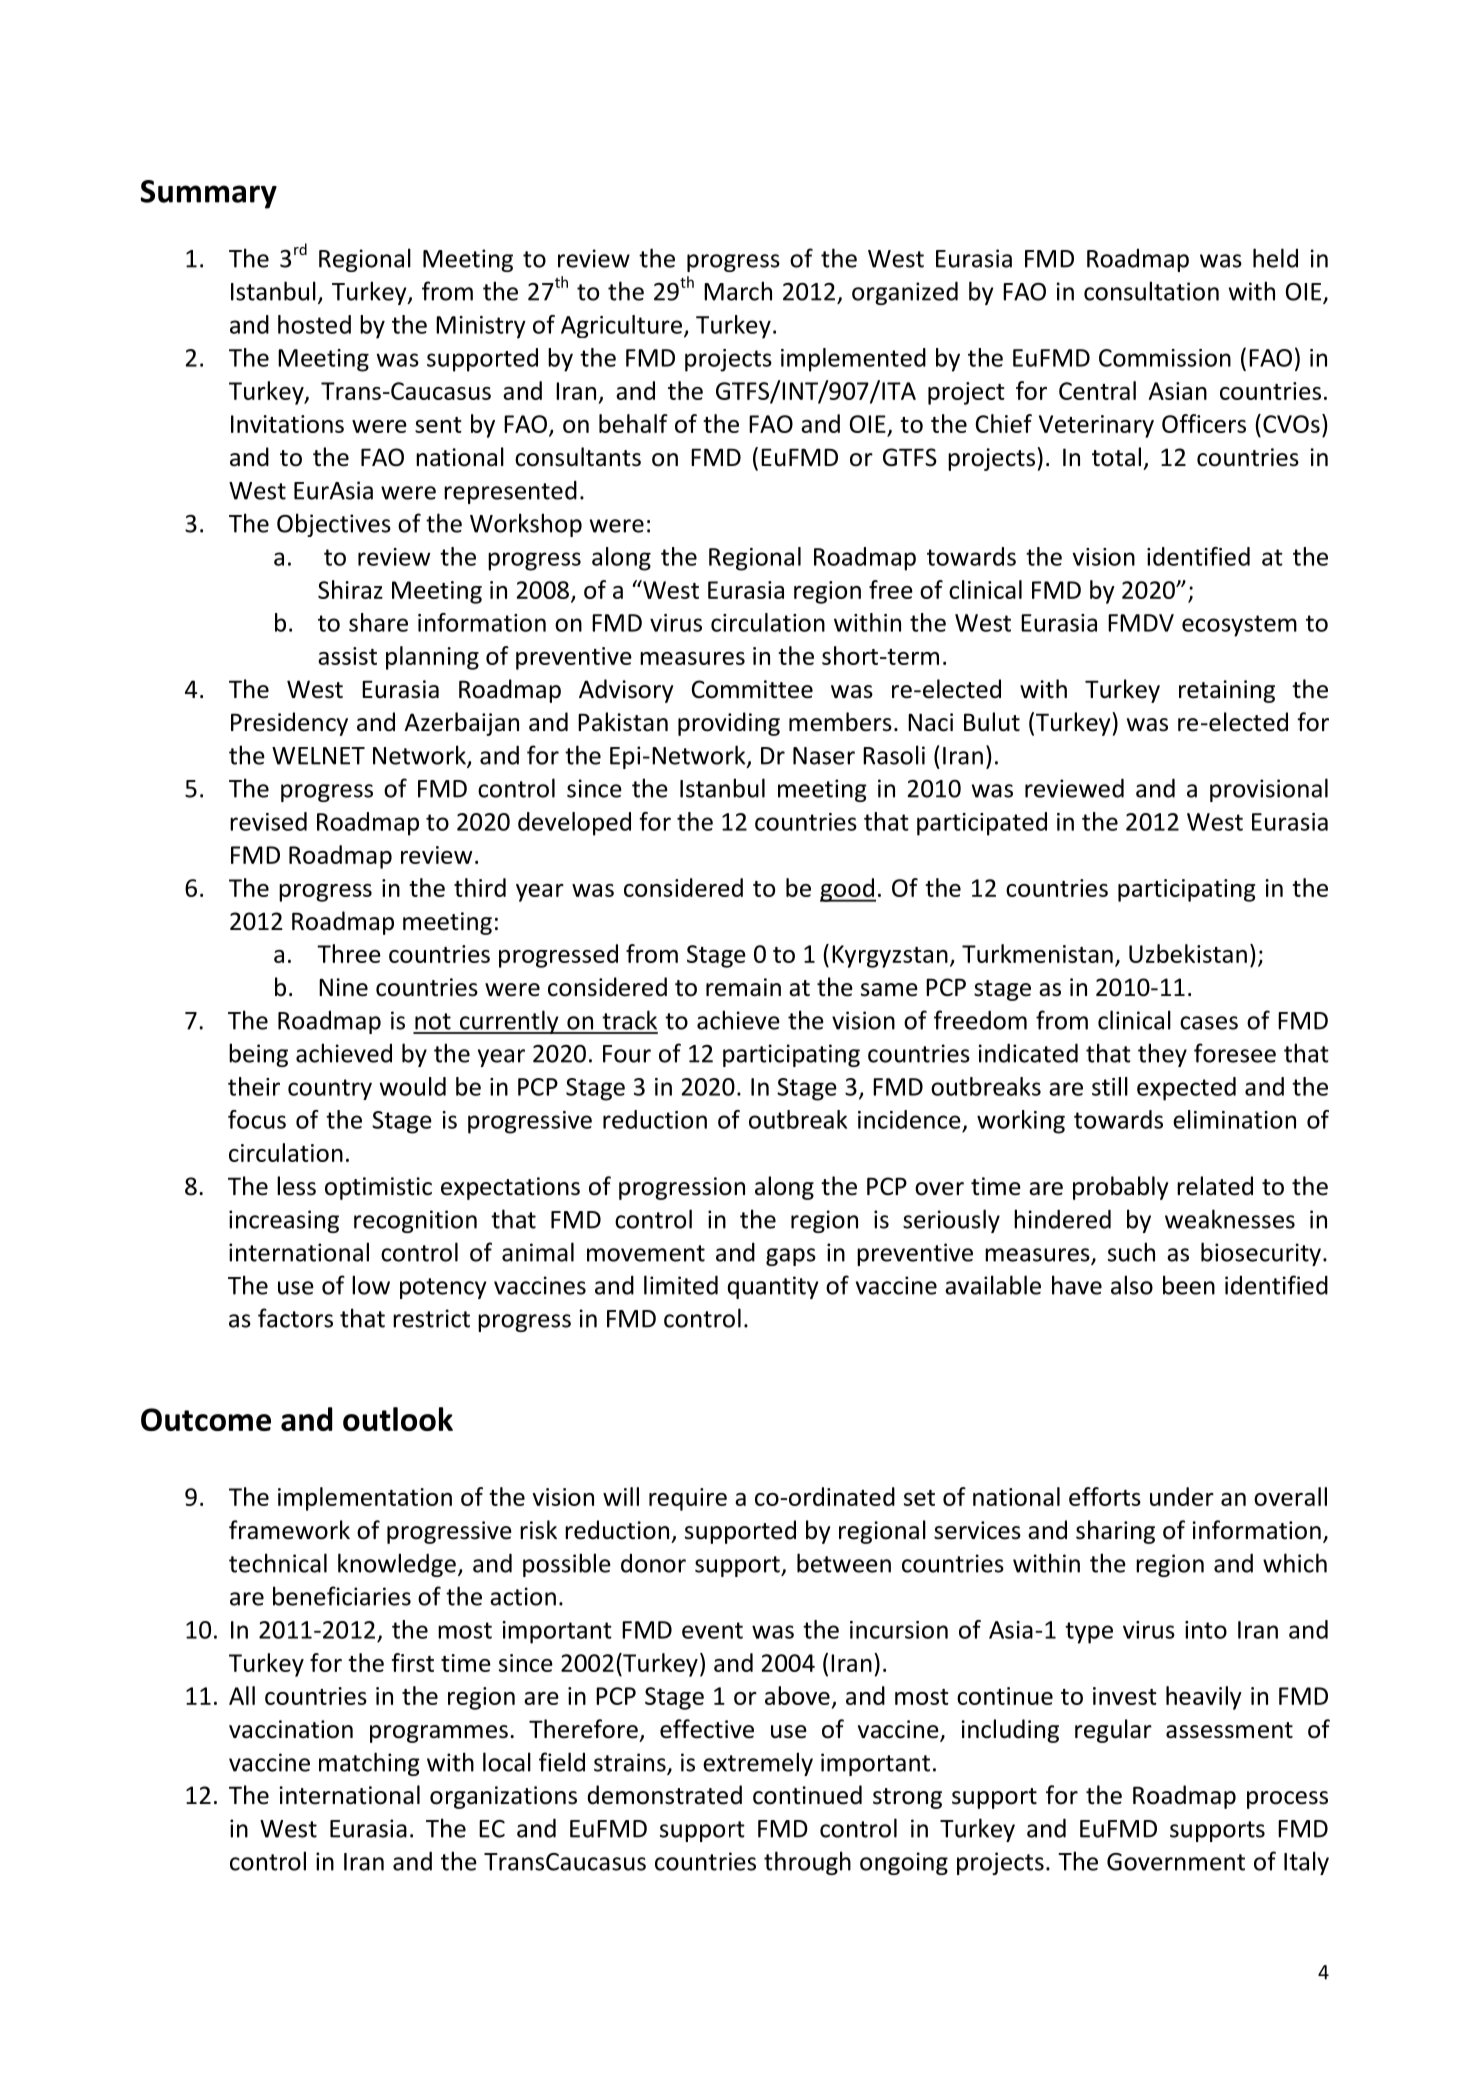  Describe the element at coordinates (848, 890) in the screenshot. I see `good` at that location.
